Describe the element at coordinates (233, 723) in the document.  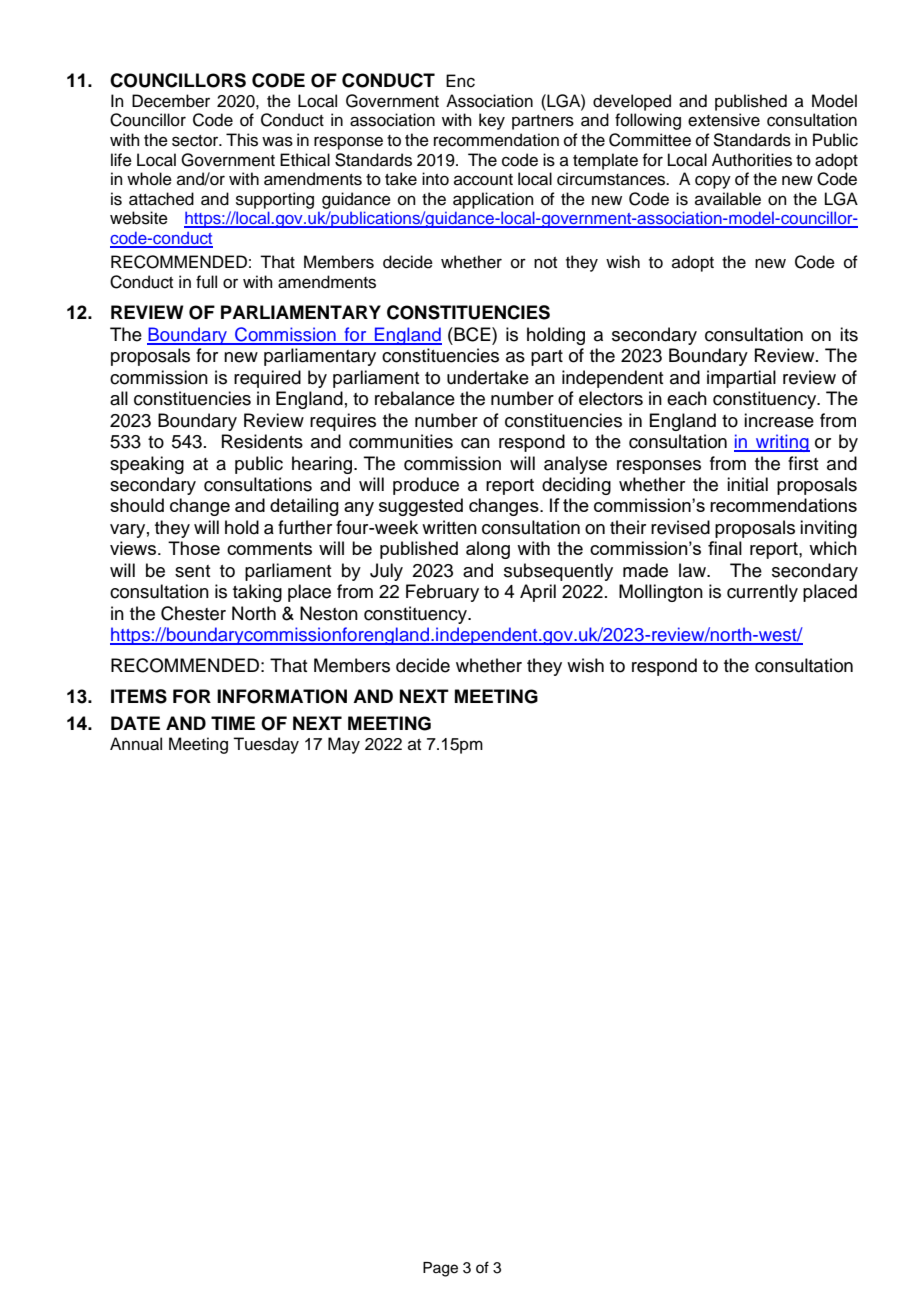
I see `TIME` at that location.
